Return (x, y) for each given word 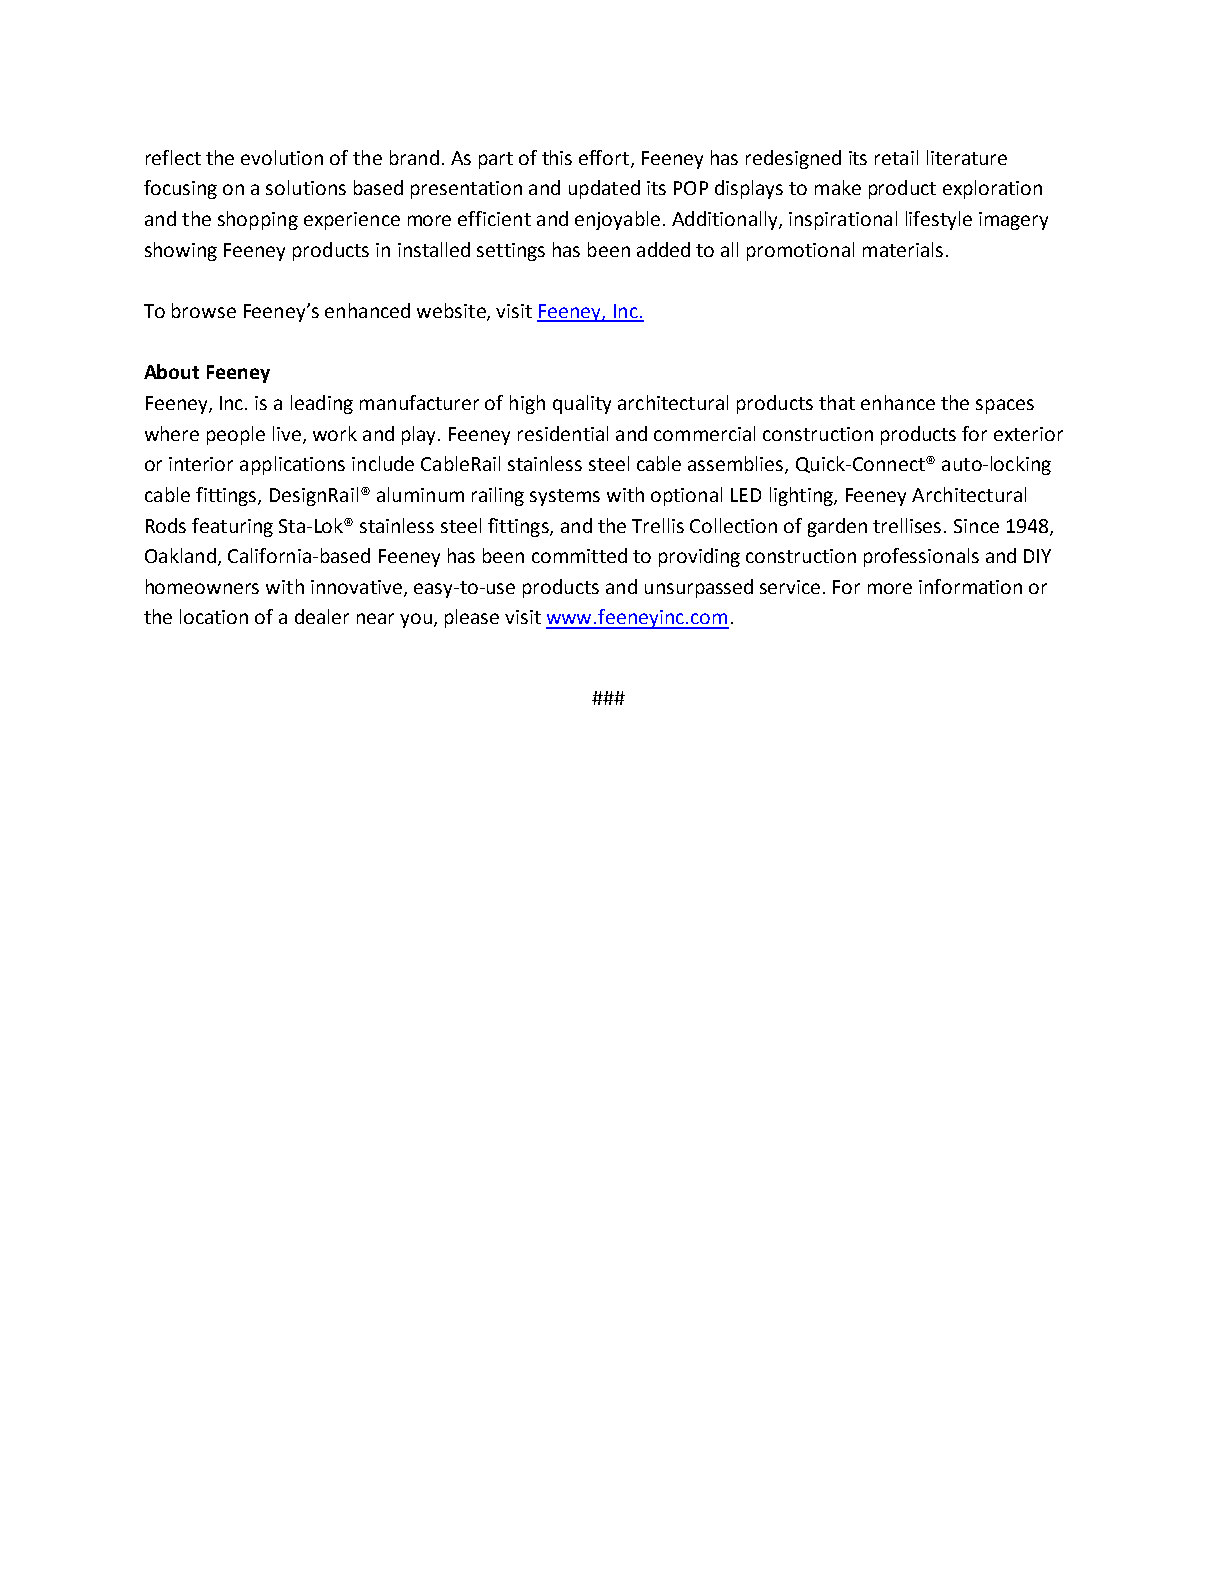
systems (565, 497)
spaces (1005, 406)
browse (204, 310)
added (663, 249)
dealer (322, 616)
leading (322, 404)
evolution (282, 157)
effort (604, 157)
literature (967, 157)
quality (582, 404)
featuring (232, 527)
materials (903, 249)
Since (976, 526)
